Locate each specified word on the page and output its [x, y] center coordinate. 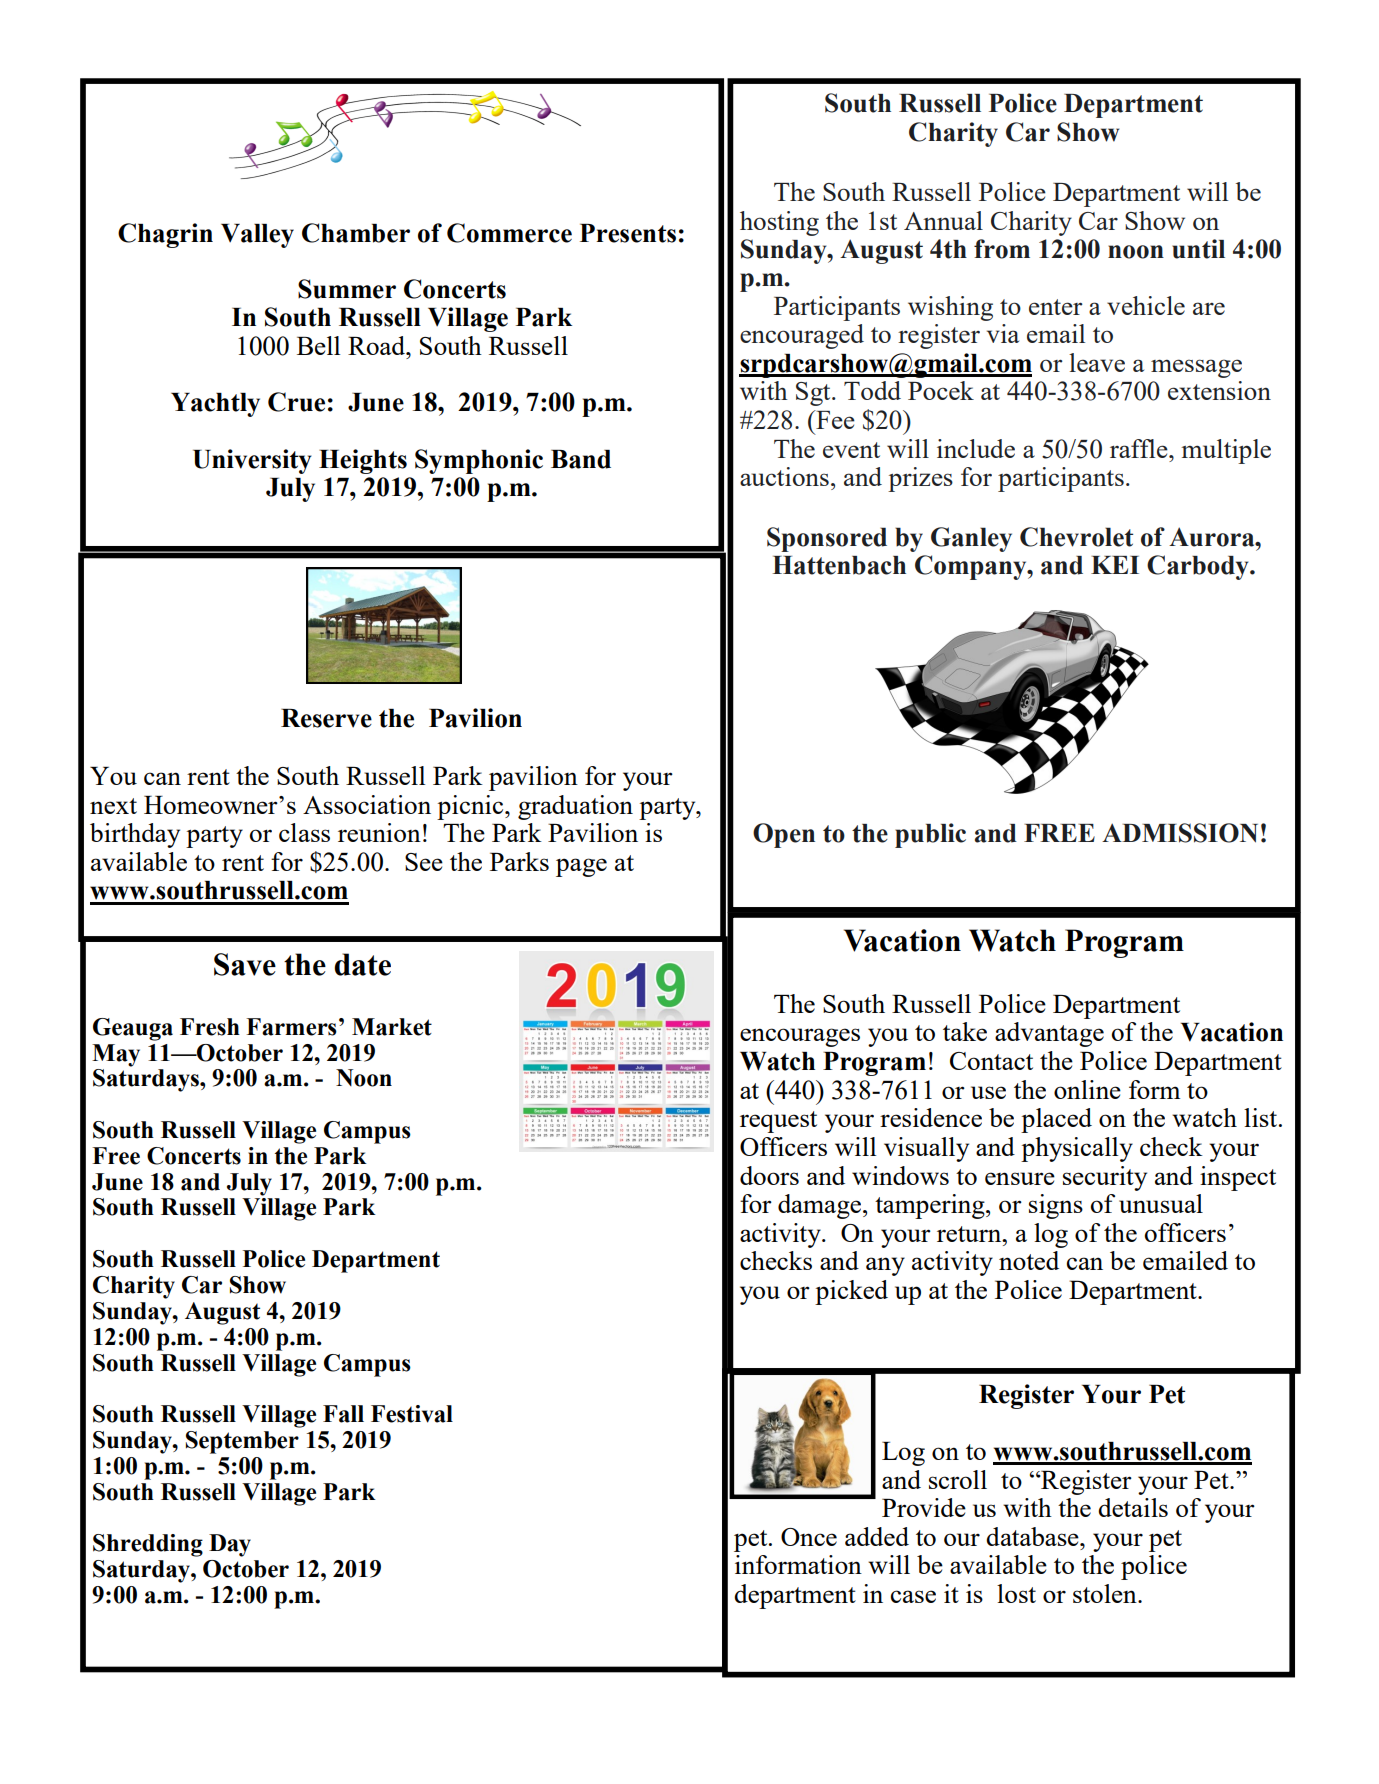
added [877, 1536]
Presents [628, 233]
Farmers [291, 1027]
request [778, 1122]
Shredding [148, 1545]
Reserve [326, 718]
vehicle [1146, 305]
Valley [257, 236]
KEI [1115, 565]
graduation [575, 807]
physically [1077, 1149]
